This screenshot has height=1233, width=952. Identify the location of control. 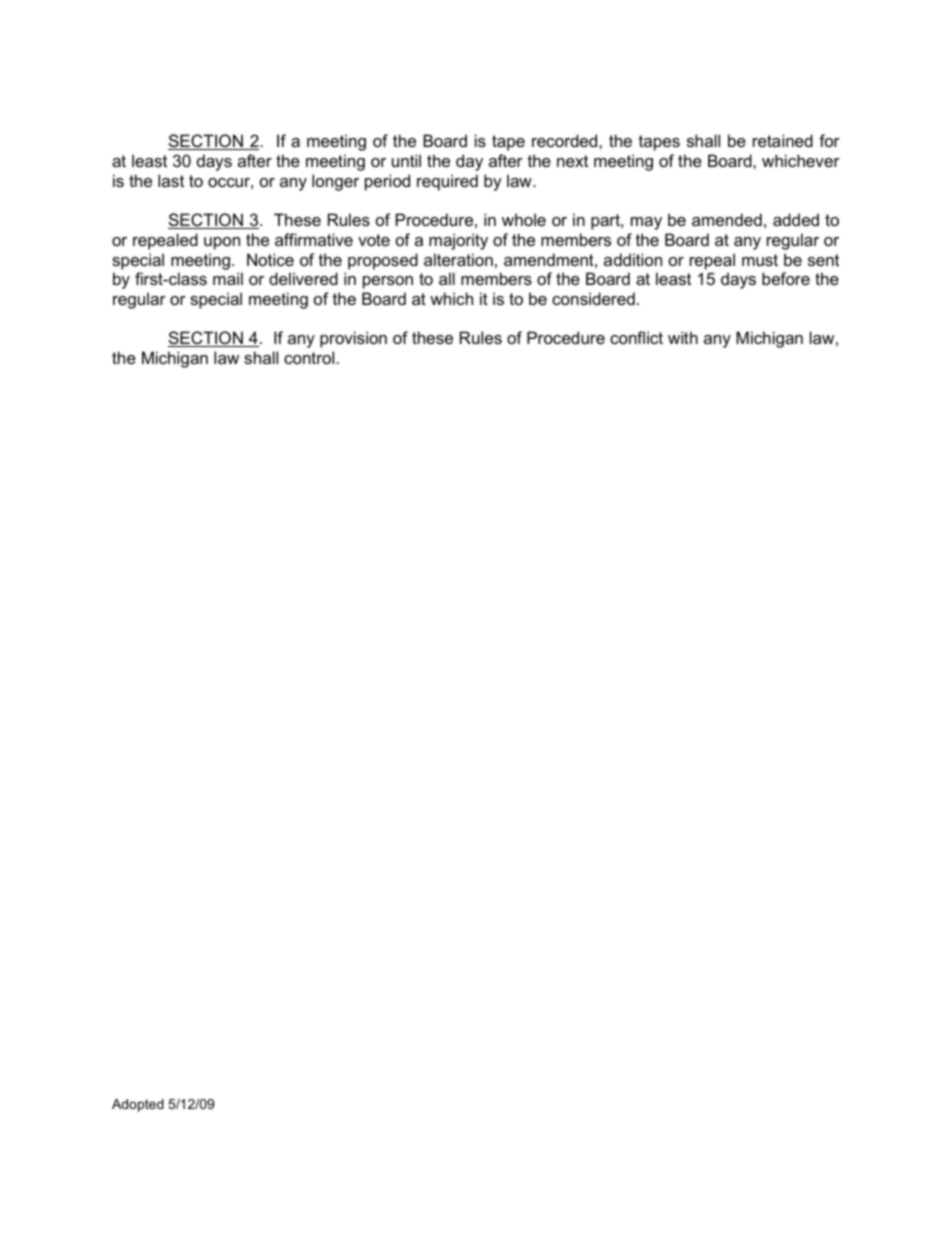
(309, 357).
